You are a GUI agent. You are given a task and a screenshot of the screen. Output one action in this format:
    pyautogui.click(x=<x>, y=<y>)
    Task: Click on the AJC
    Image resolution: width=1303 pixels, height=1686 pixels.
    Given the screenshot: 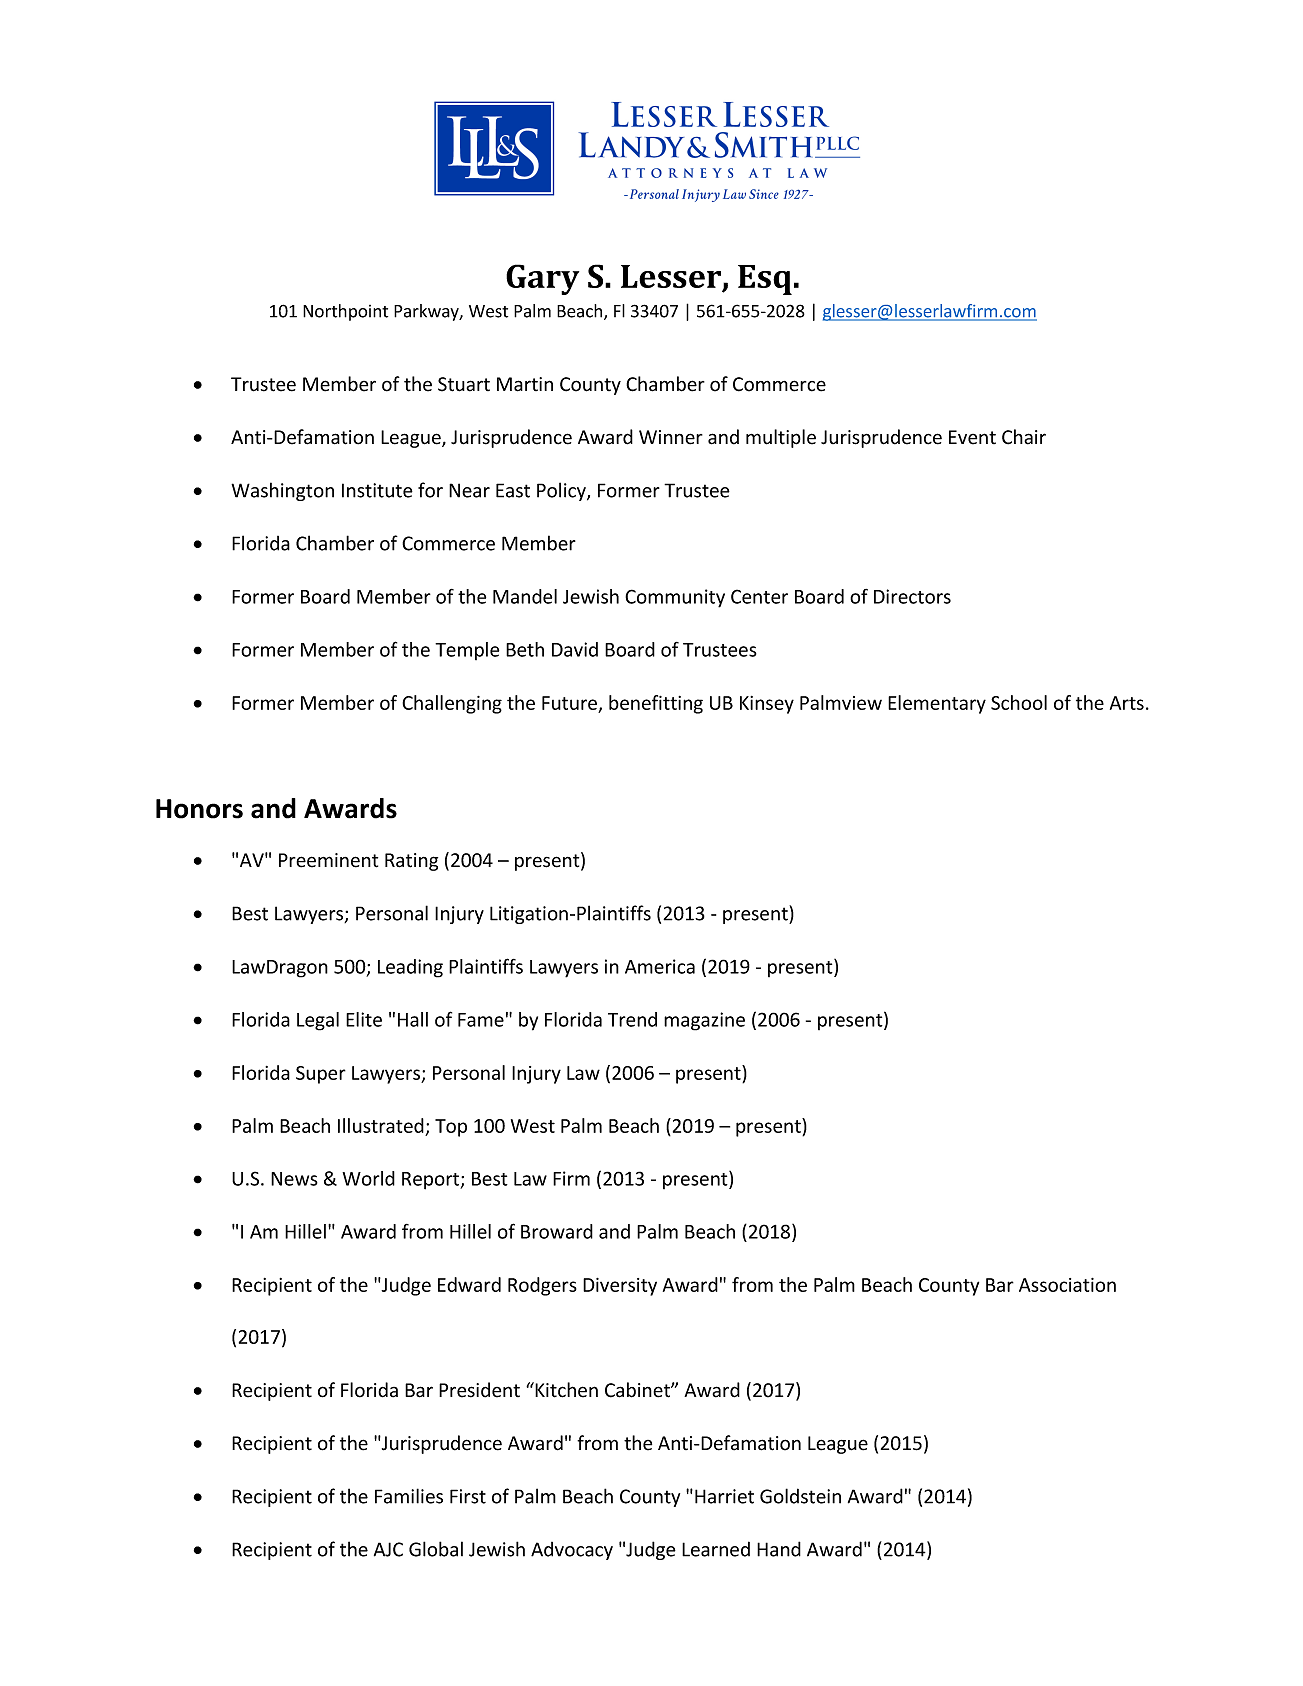 What is the action you would take?
    pyautogui.click(x=388, y=1549)
